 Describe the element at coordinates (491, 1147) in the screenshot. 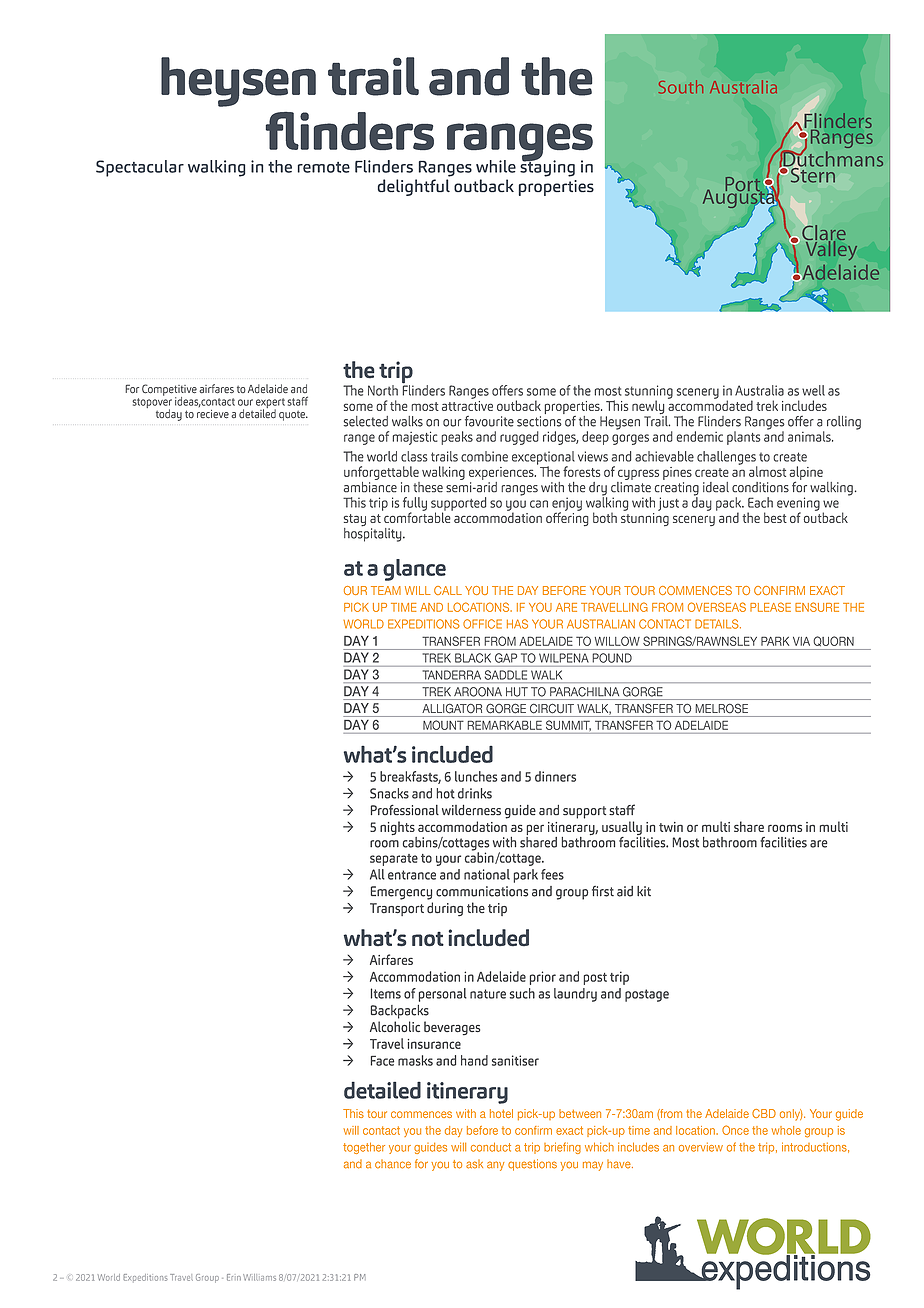

I see `conduct` at that location.
